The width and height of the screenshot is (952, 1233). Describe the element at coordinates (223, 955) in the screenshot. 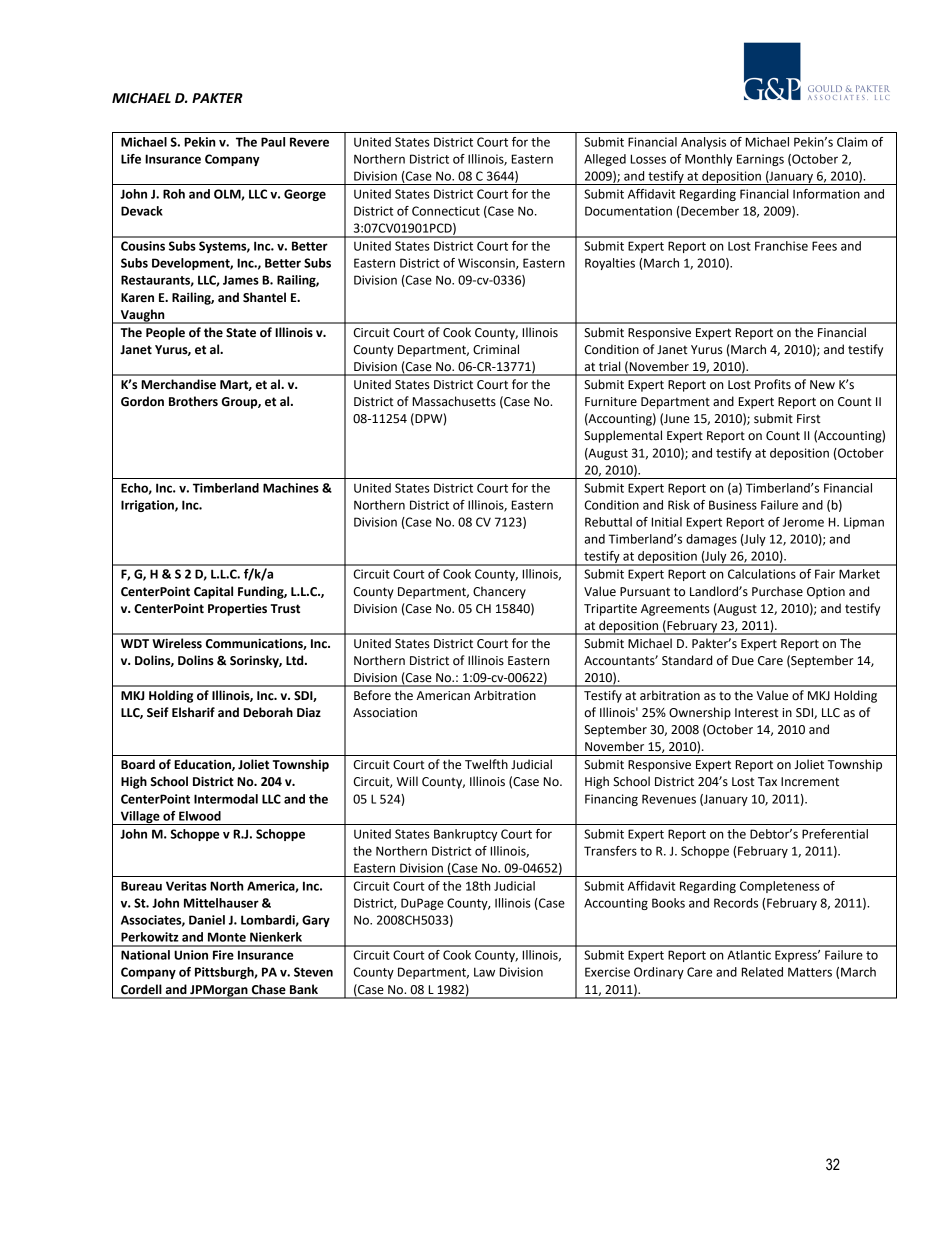

I see `Fire` at that location.
